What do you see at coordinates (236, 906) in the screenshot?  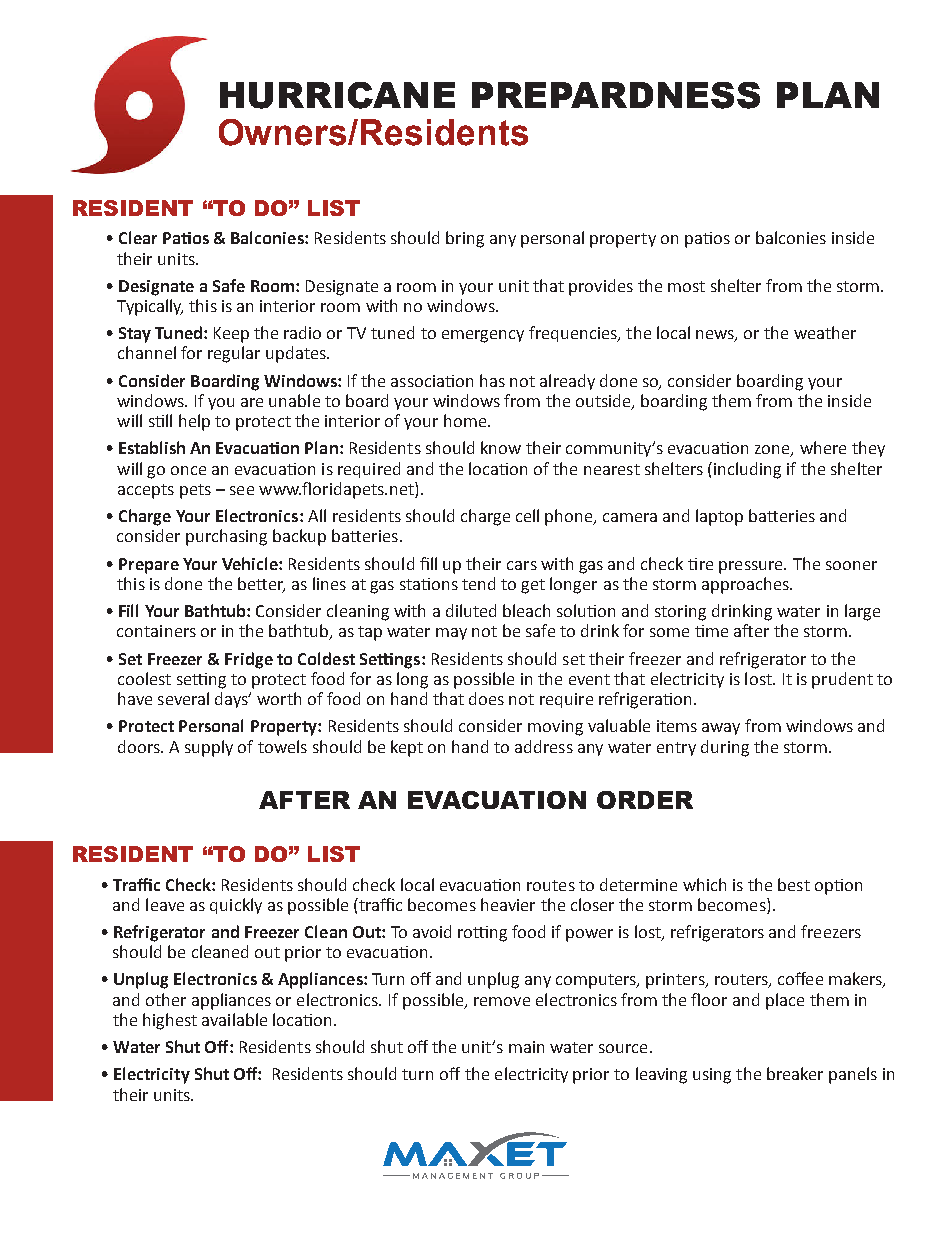 I see `quickly` at bounding box center [236, 906].
